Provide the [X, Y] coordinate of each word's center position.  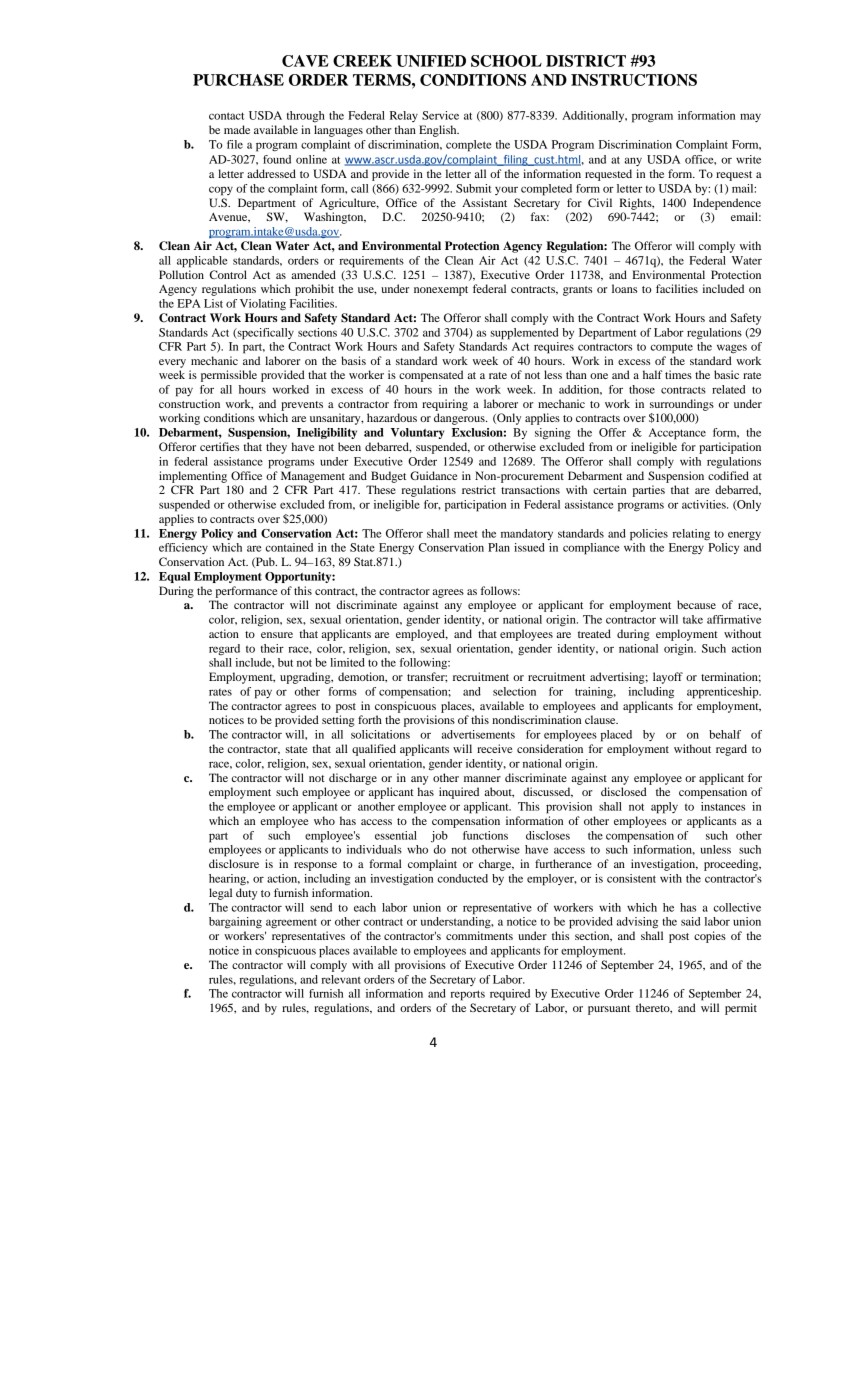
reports [467, 995]
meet [466, 534]
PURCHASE [238, 80]
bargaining [235, 923]
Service [440, 115]
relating [691, 535]
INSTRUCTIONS [634, 80]
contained [289, 547]
